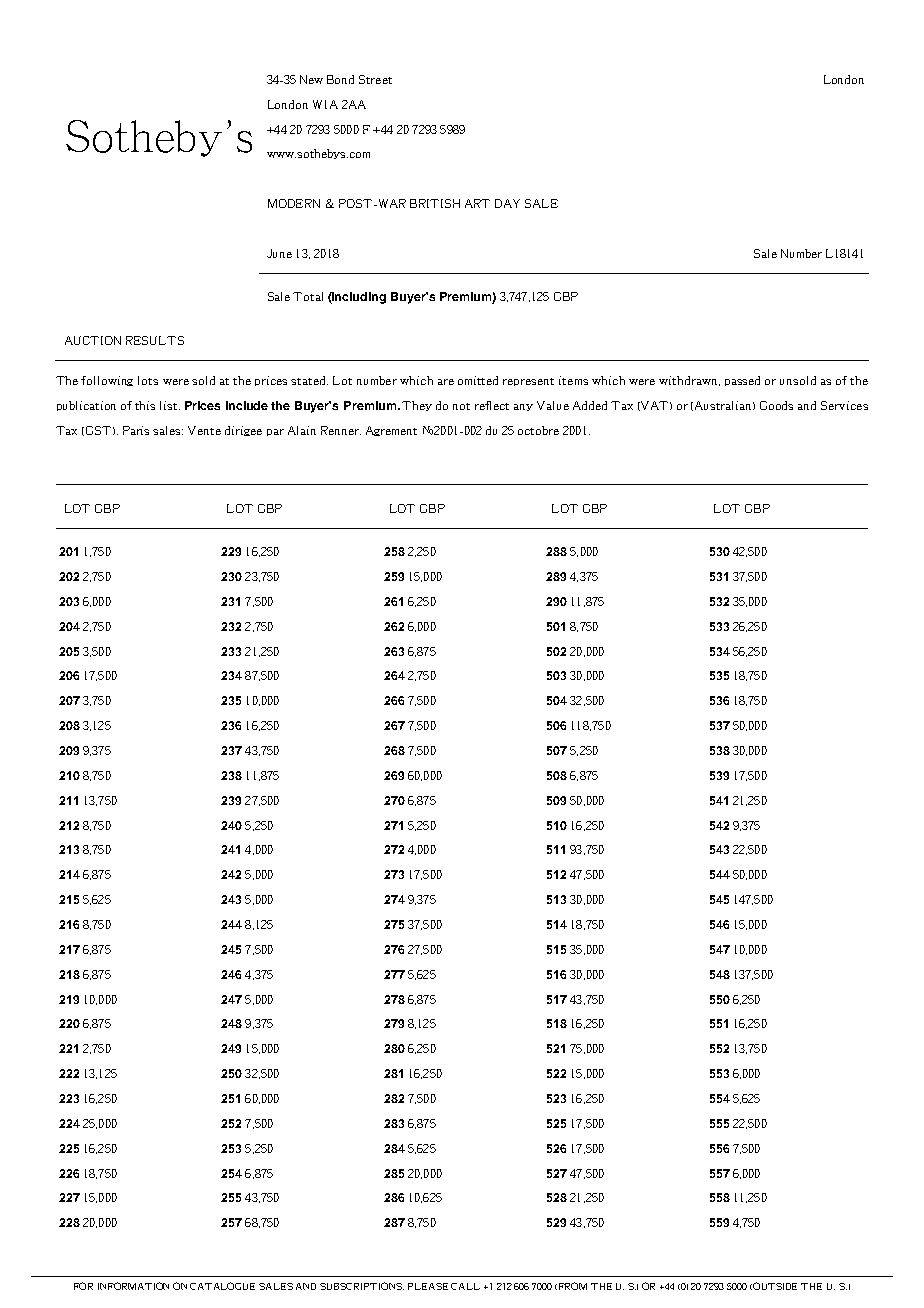  What do you see at coordinates (341, 430) in the page?
I see `Renner` at bounding box center [341, 430].
